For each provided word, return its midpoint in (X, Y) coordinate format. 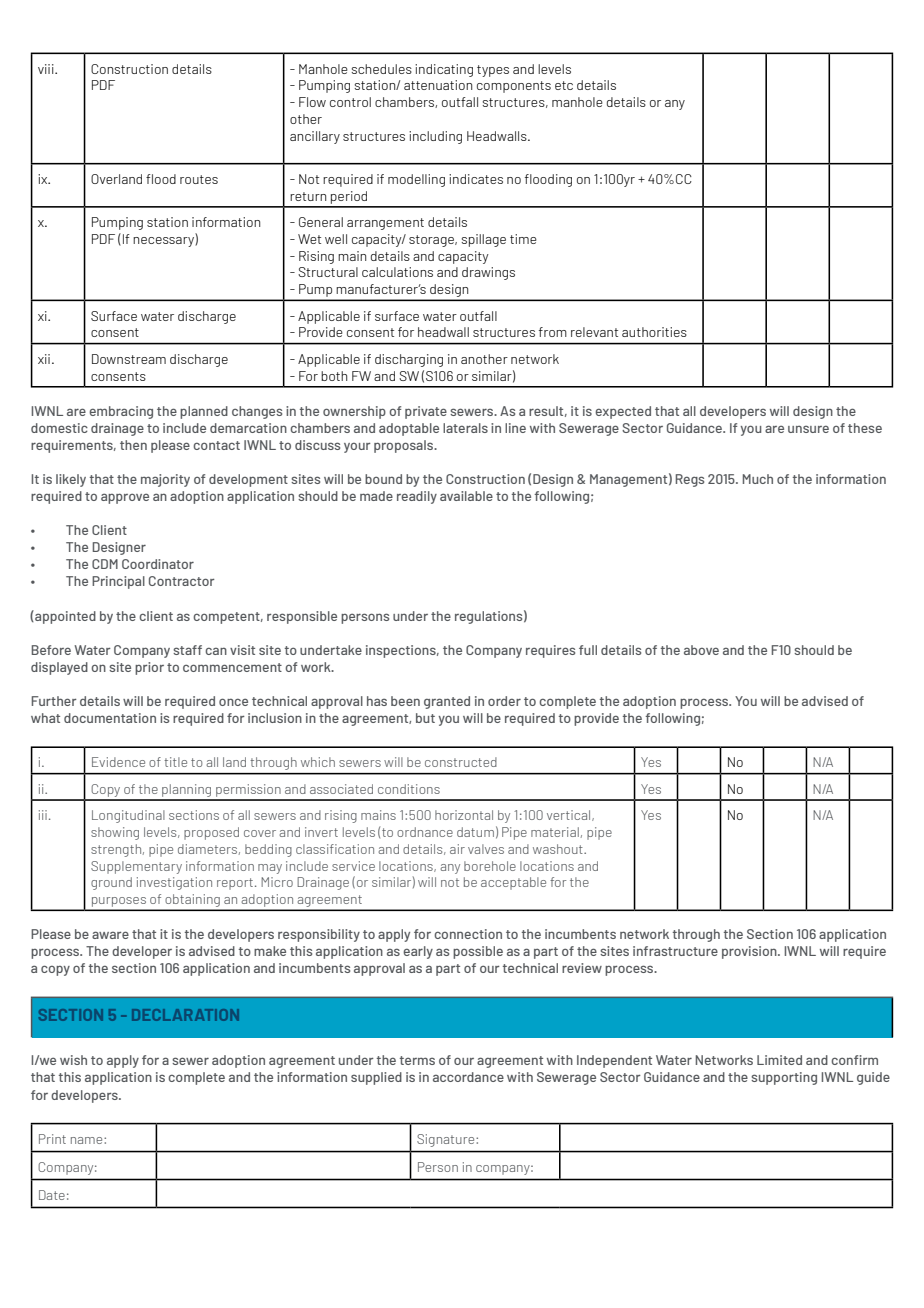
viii (47, 69)
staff (187, 650)
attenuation (438, 85)
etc (564, 85)
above (701, 650)
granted (447, 702)
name (88, 1140)
